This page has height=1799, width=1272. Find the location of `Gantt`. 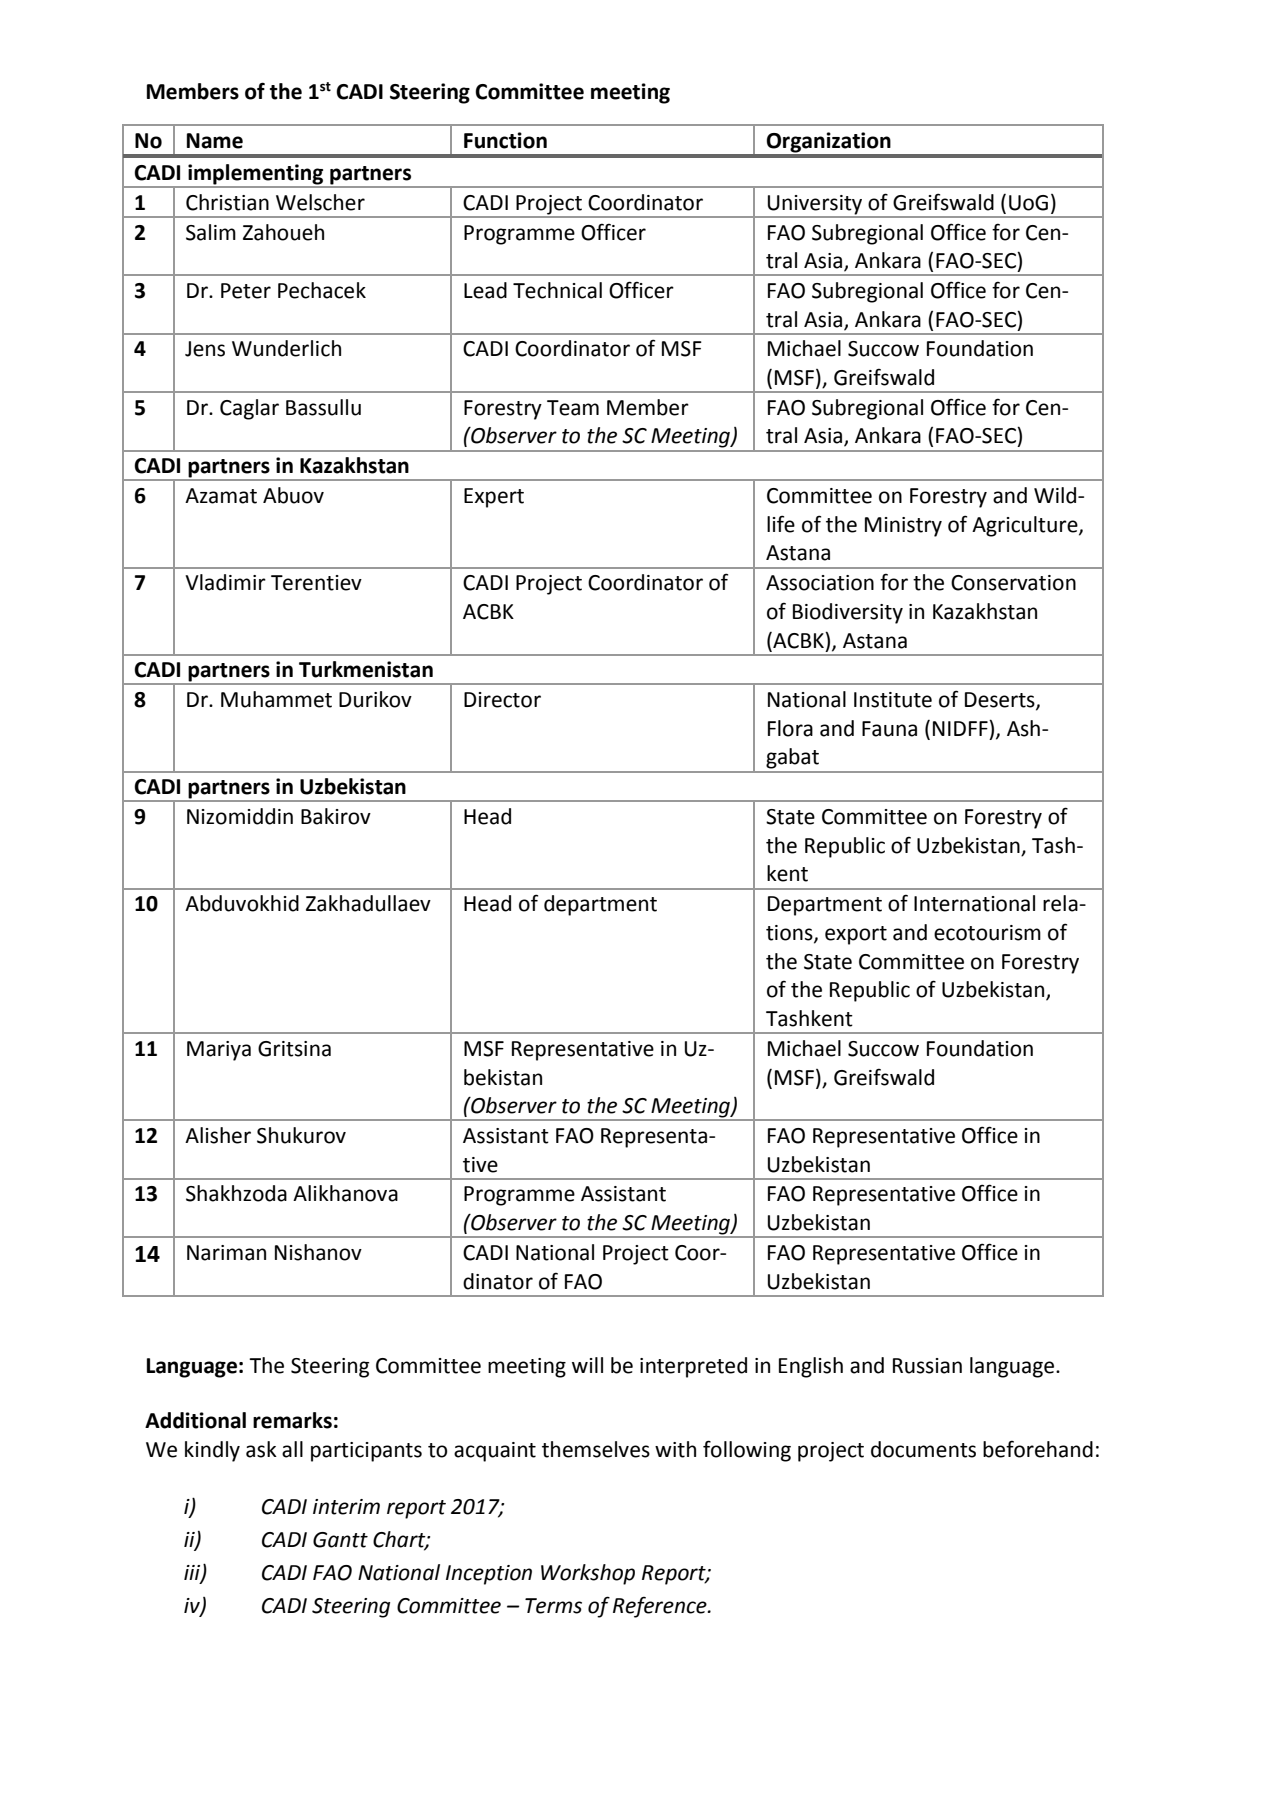

Gantt is located at coordinates (340, 1540).
